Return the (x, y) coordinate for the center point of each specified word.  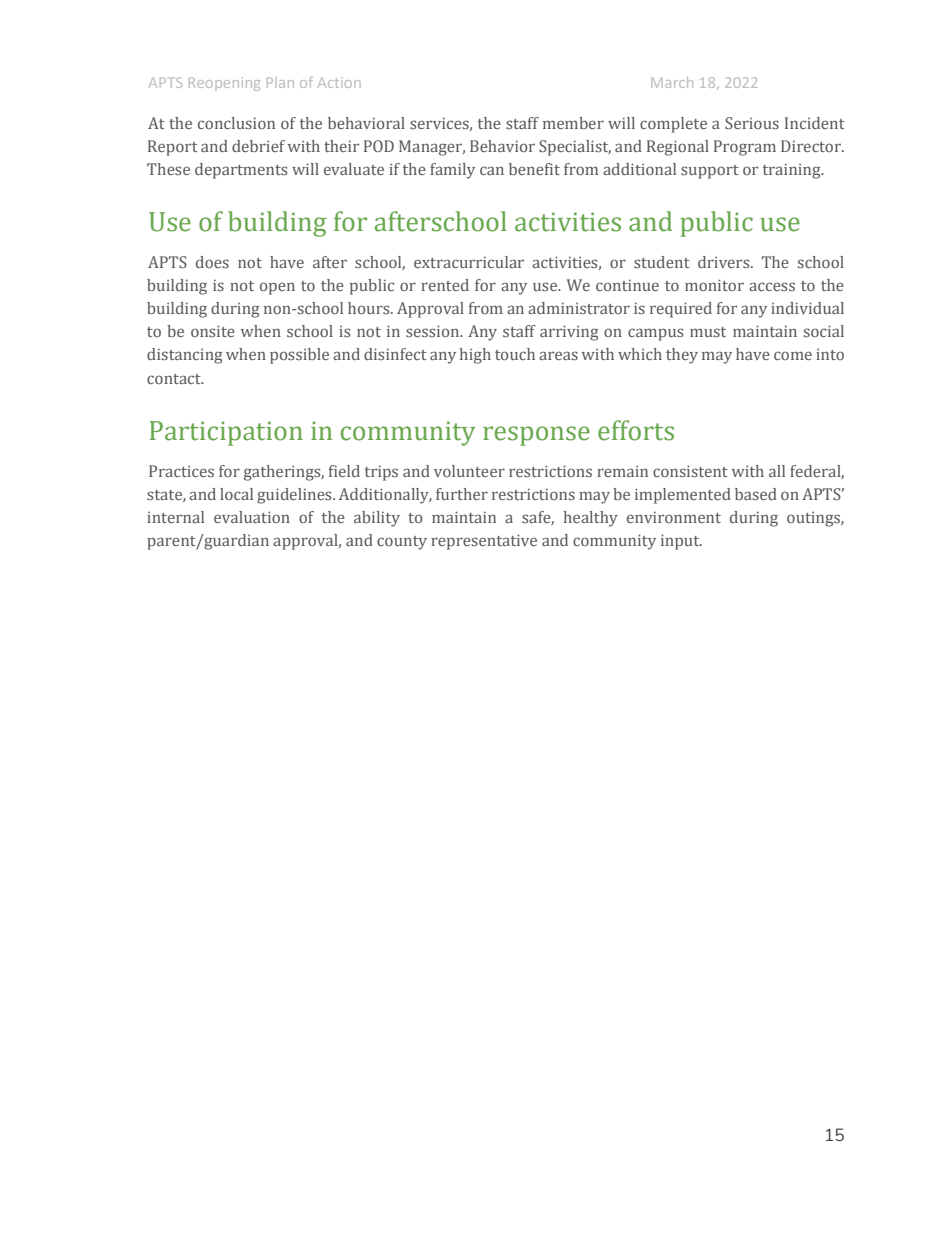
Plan (280, 82)
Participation (226, 433)
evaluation (252, 517)
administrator (579, 308)
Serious (752, 123)
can (492, 170)
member (573, 123)
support (710, 172)
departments (241, 171)
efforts (636, 430)
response (536, 436)
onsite (213, 331)
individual (807, 308)
